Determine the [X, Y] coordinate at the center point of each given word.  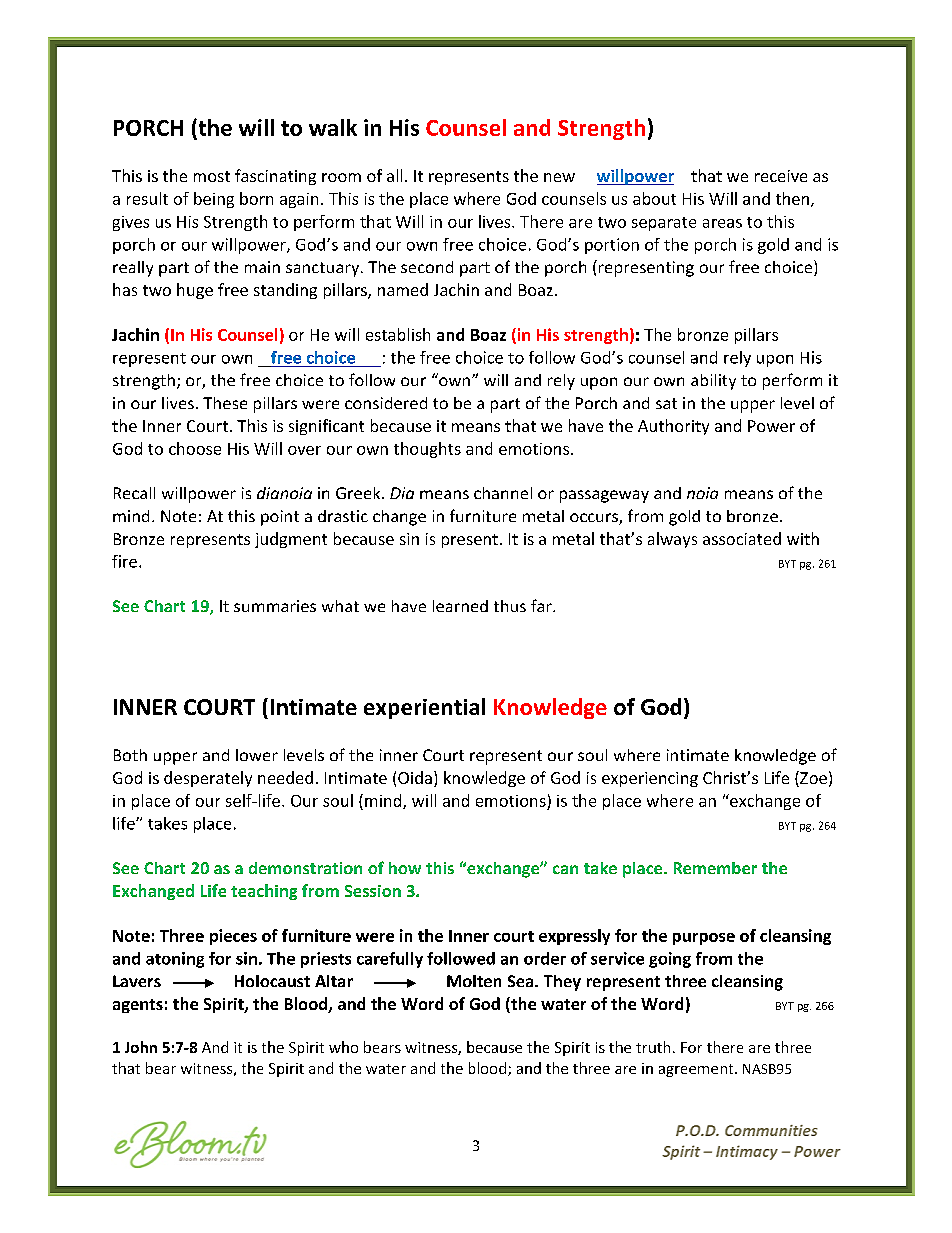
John [141, 1047]
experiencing [650, 779]
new [559, 177]
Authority [673, 427]
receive [781, 176]
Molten [474, 981]
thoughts [427, 450]
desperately [208, 779]
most [212, 176]
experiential [424, 708]
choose [195, 448]
